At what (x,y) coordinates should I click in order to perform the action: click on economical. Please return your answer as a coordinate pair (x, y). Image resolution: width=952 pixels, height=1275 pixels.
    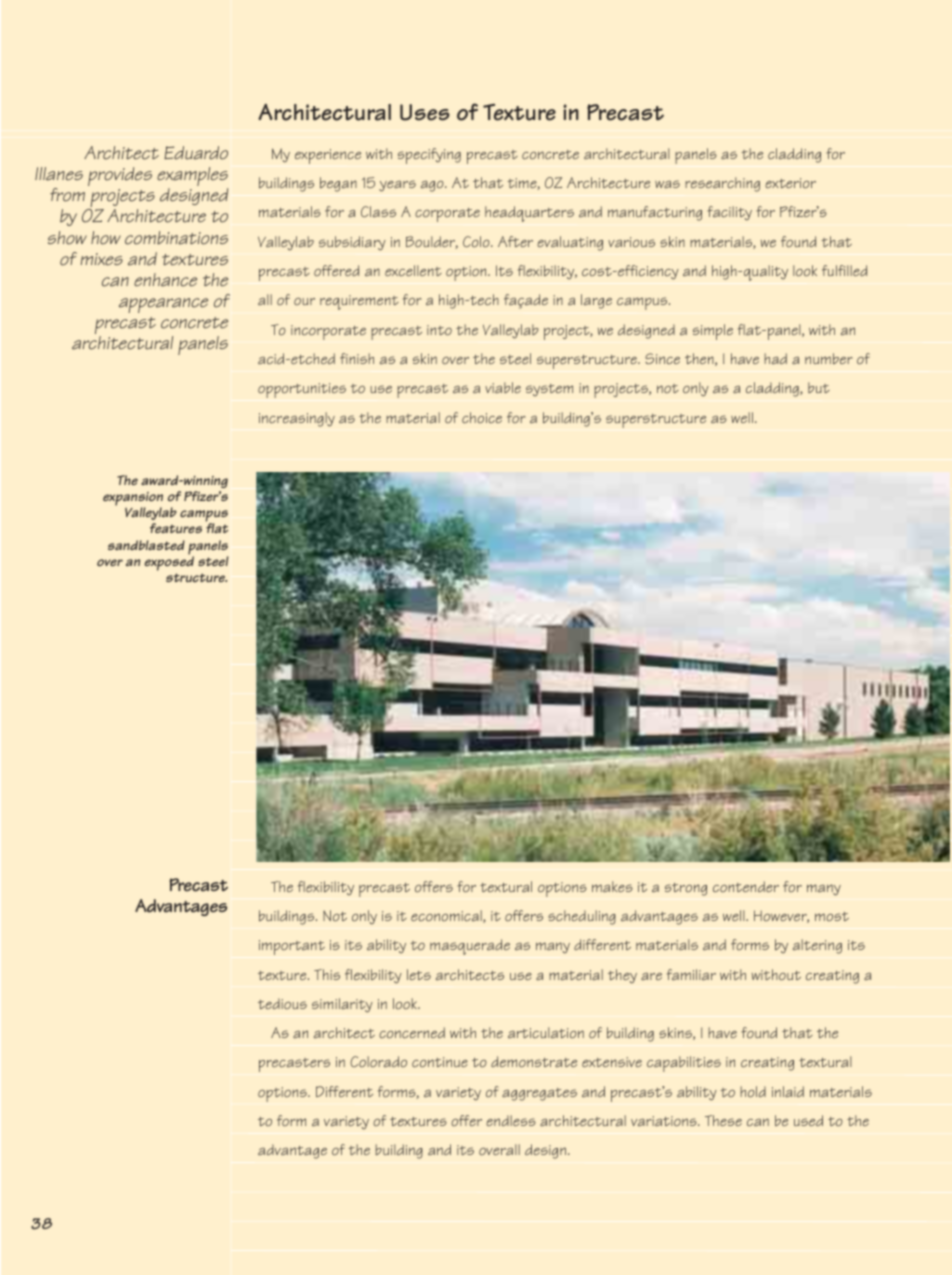
    Looking at the image, I should click on (447, 916).
